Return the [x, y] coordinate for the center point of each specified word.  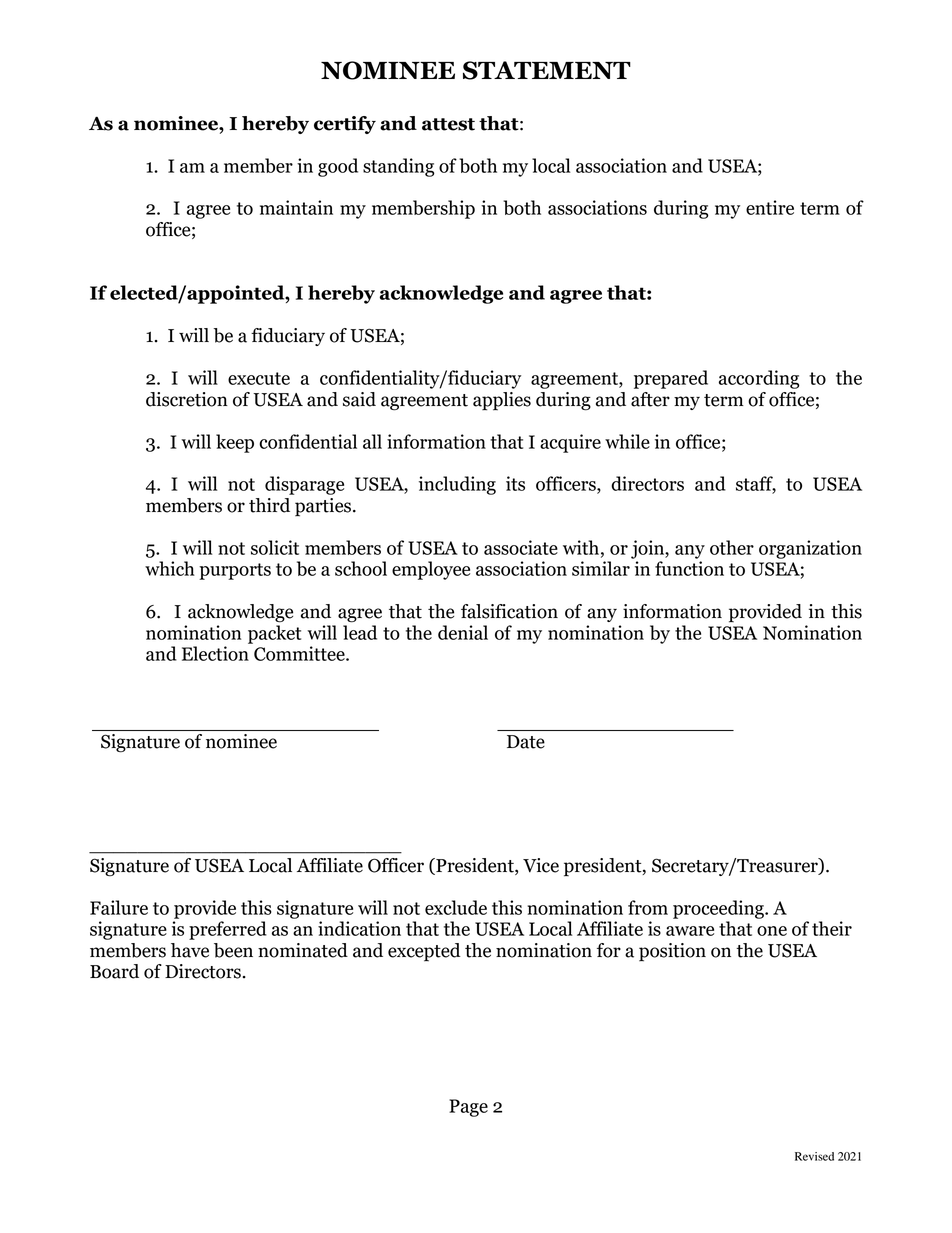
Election [215, 653]
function [689, 568]
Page [468, 1108]
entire [770, 207]
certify [345, 125]
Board [114, 971]
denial [463, 632]
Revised [814, 1156]
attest [448, 124]
